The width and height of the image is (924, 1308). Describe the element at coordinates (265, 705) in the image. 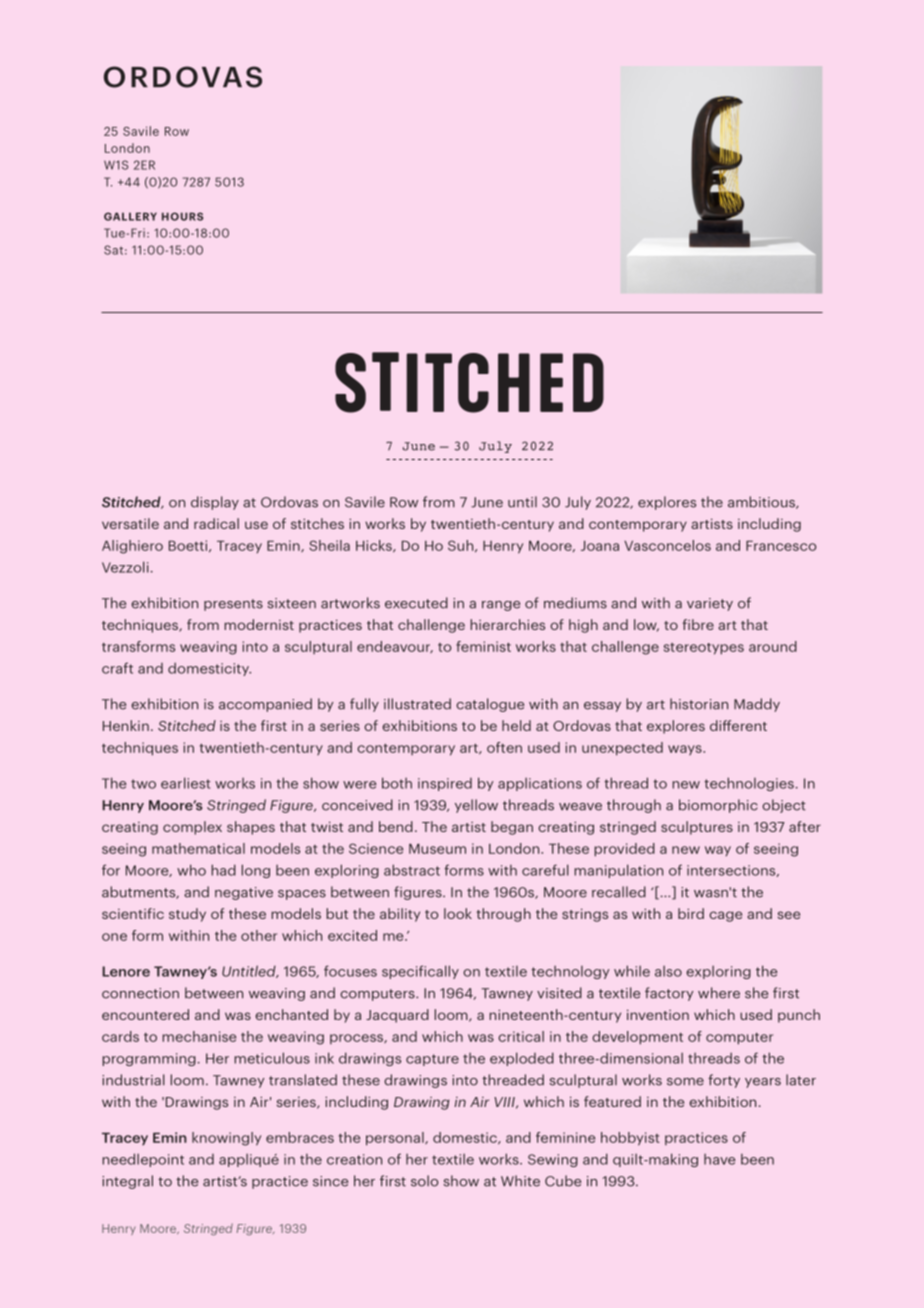

I see `accompanied` at that location.
